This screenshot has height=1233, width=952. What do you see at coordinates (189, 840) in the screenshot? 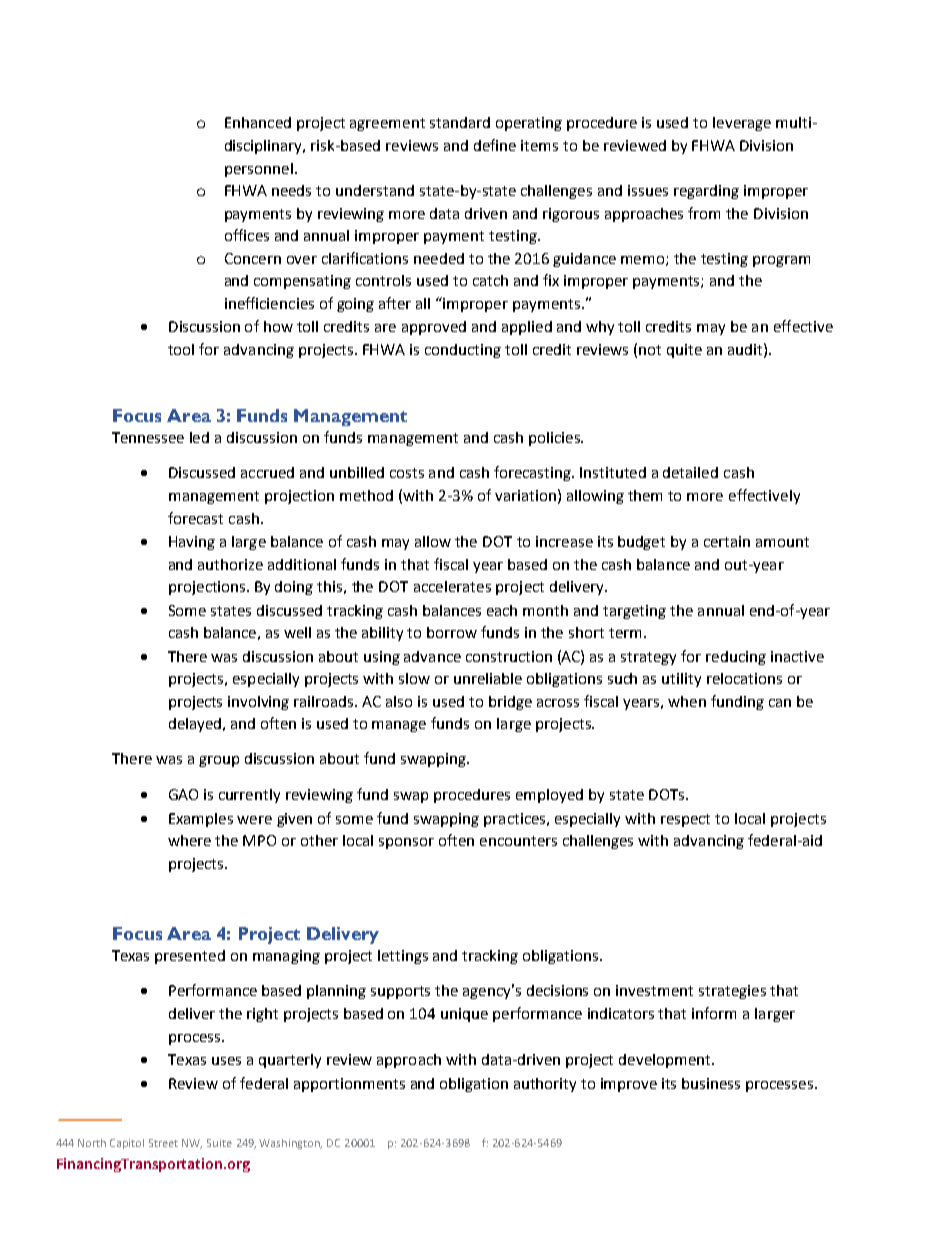
I see `where` at bounding box center [189, 840].
